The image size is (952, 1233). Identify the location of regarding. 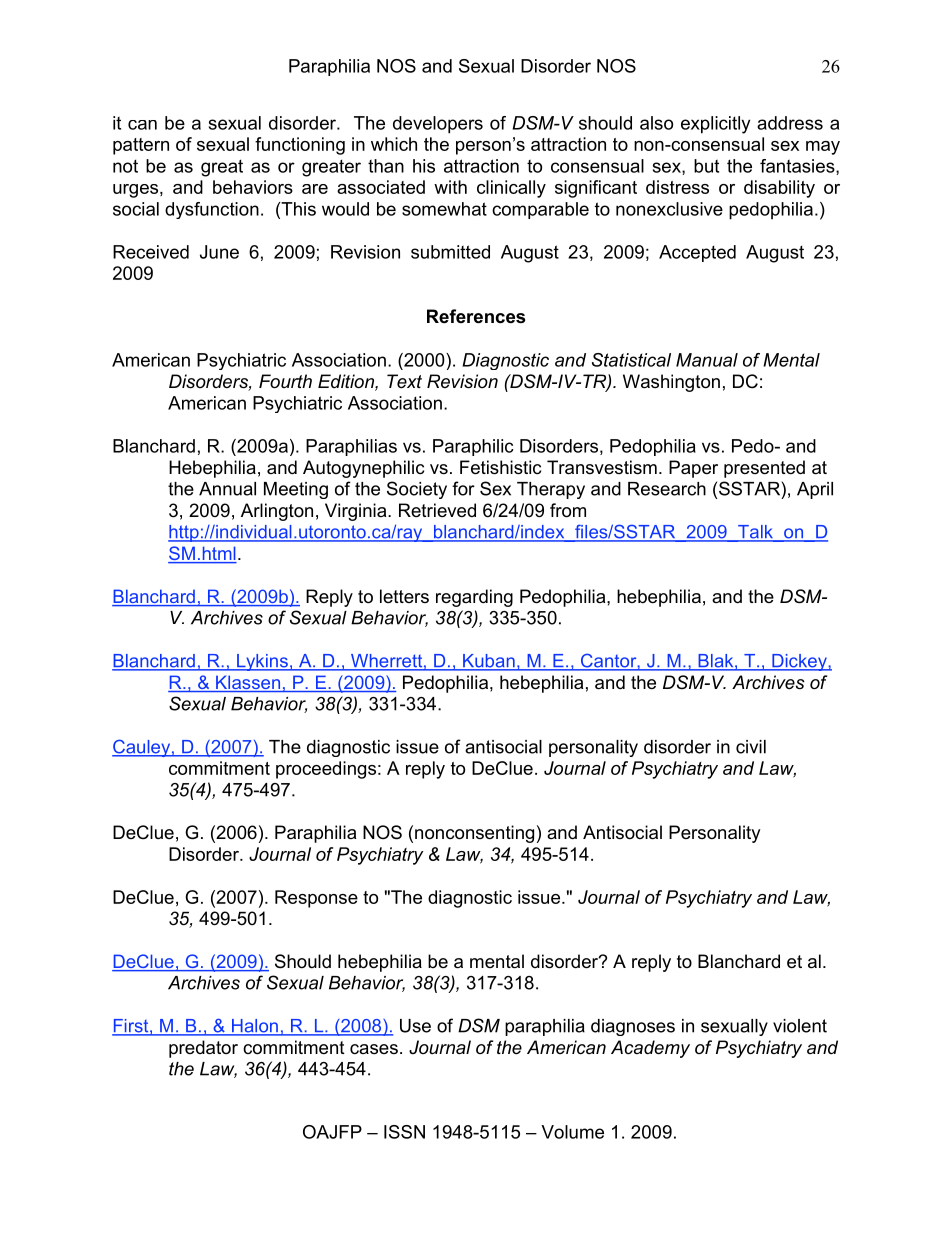
(474, 598).
